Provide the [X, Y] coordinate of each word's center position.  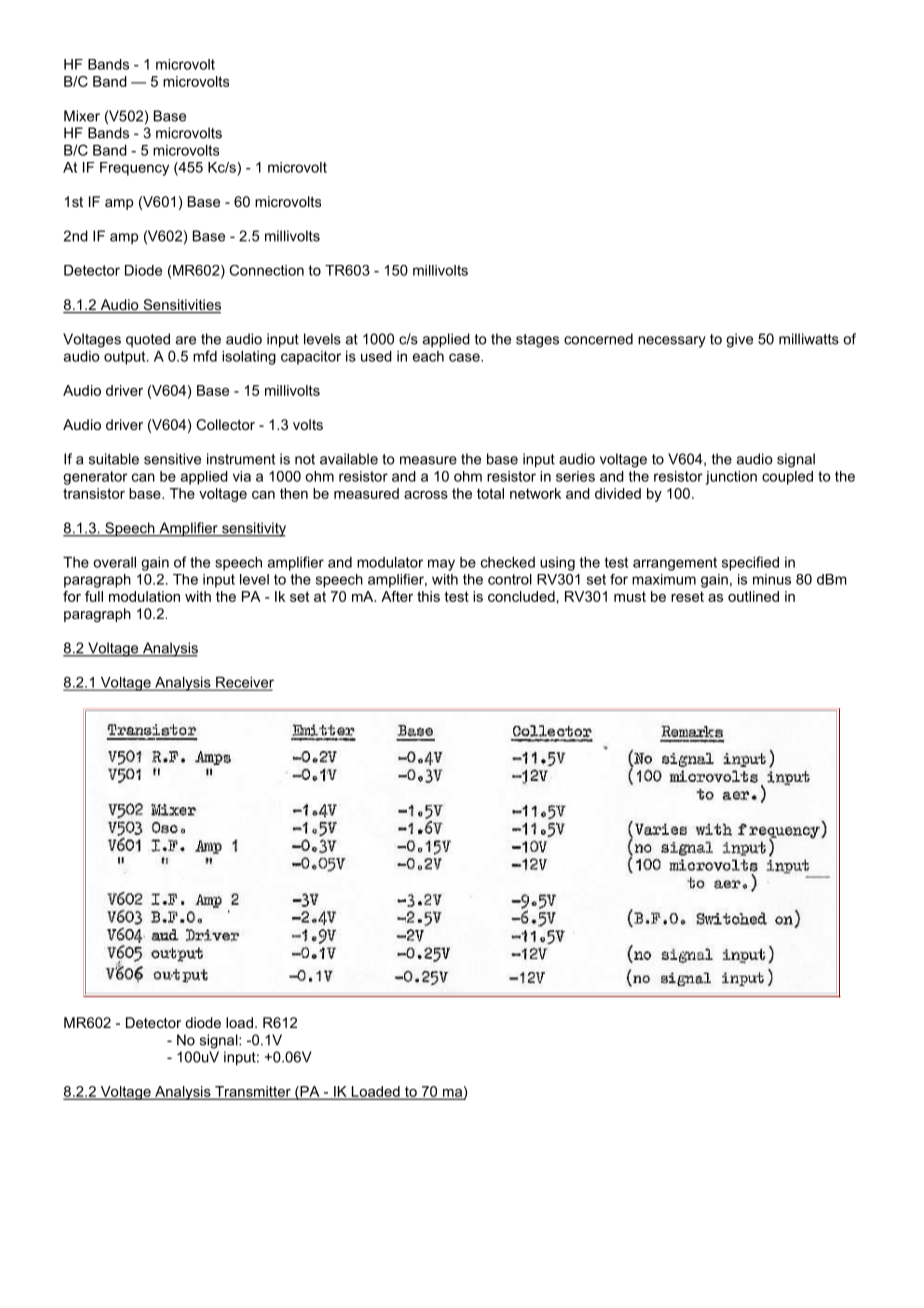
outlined [753, 596]
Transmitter [253, 1092]
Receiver [244, 683]
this [428, 596]
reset [687, 596]
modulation [144, 596]
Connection [266, 270]
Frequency [134, 169]
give [739, 340]
